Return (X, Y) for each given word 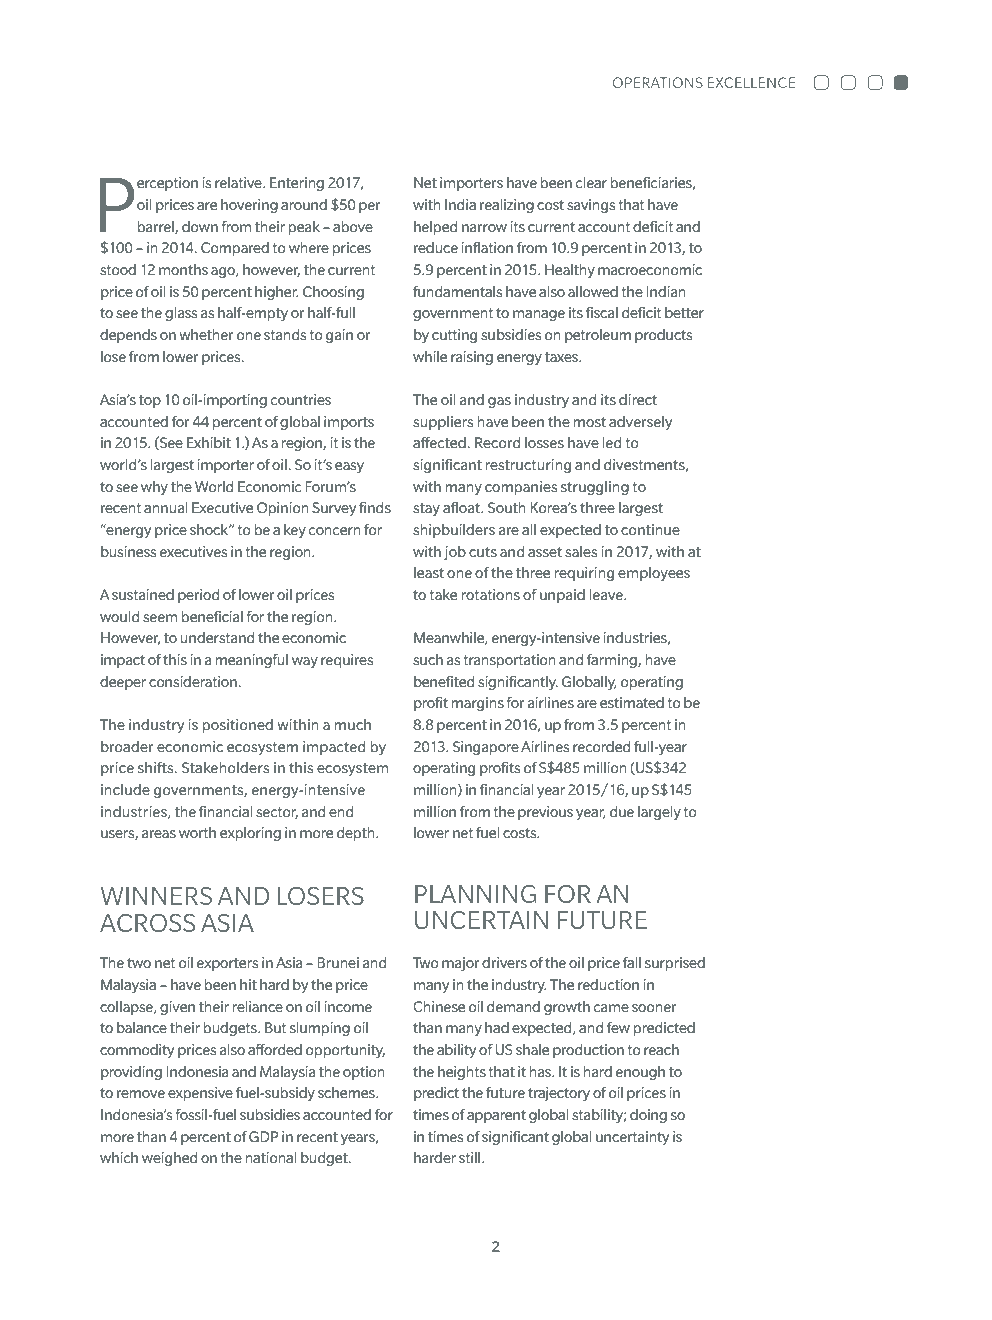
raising (472, 358)
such (428, 659)
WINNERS (156, 896)
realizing (507, 206)
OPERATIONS (658, 82)
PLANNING (476, 894)
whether (206, 334)
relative (239, 182)
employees (654, 574)
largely (659, 813)
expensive (200, 1094)
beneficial (212, 616)
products (663, 336)
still (471, 1157)
